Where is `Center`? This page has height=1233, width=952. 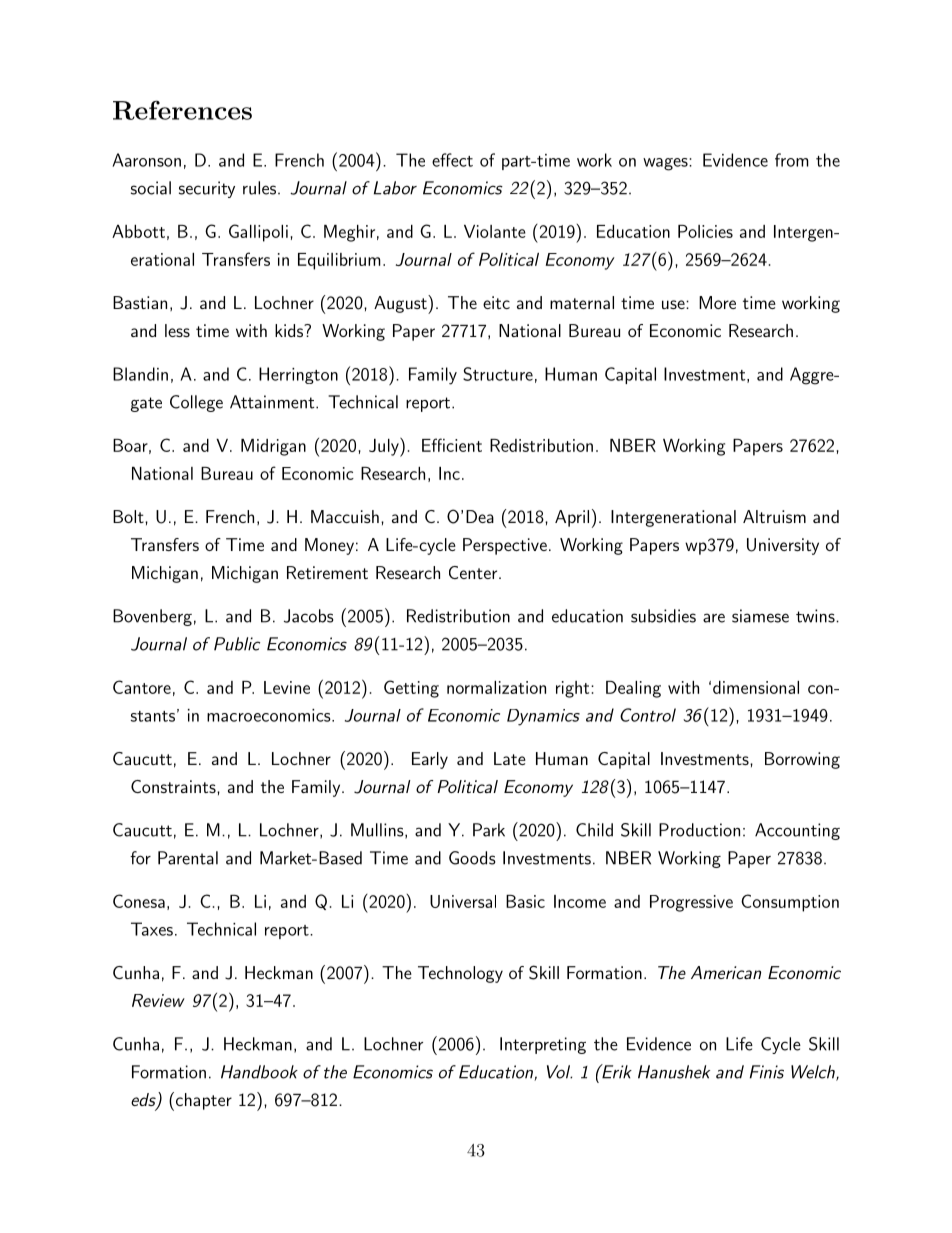
Center is located at coordinates (473, 572).
